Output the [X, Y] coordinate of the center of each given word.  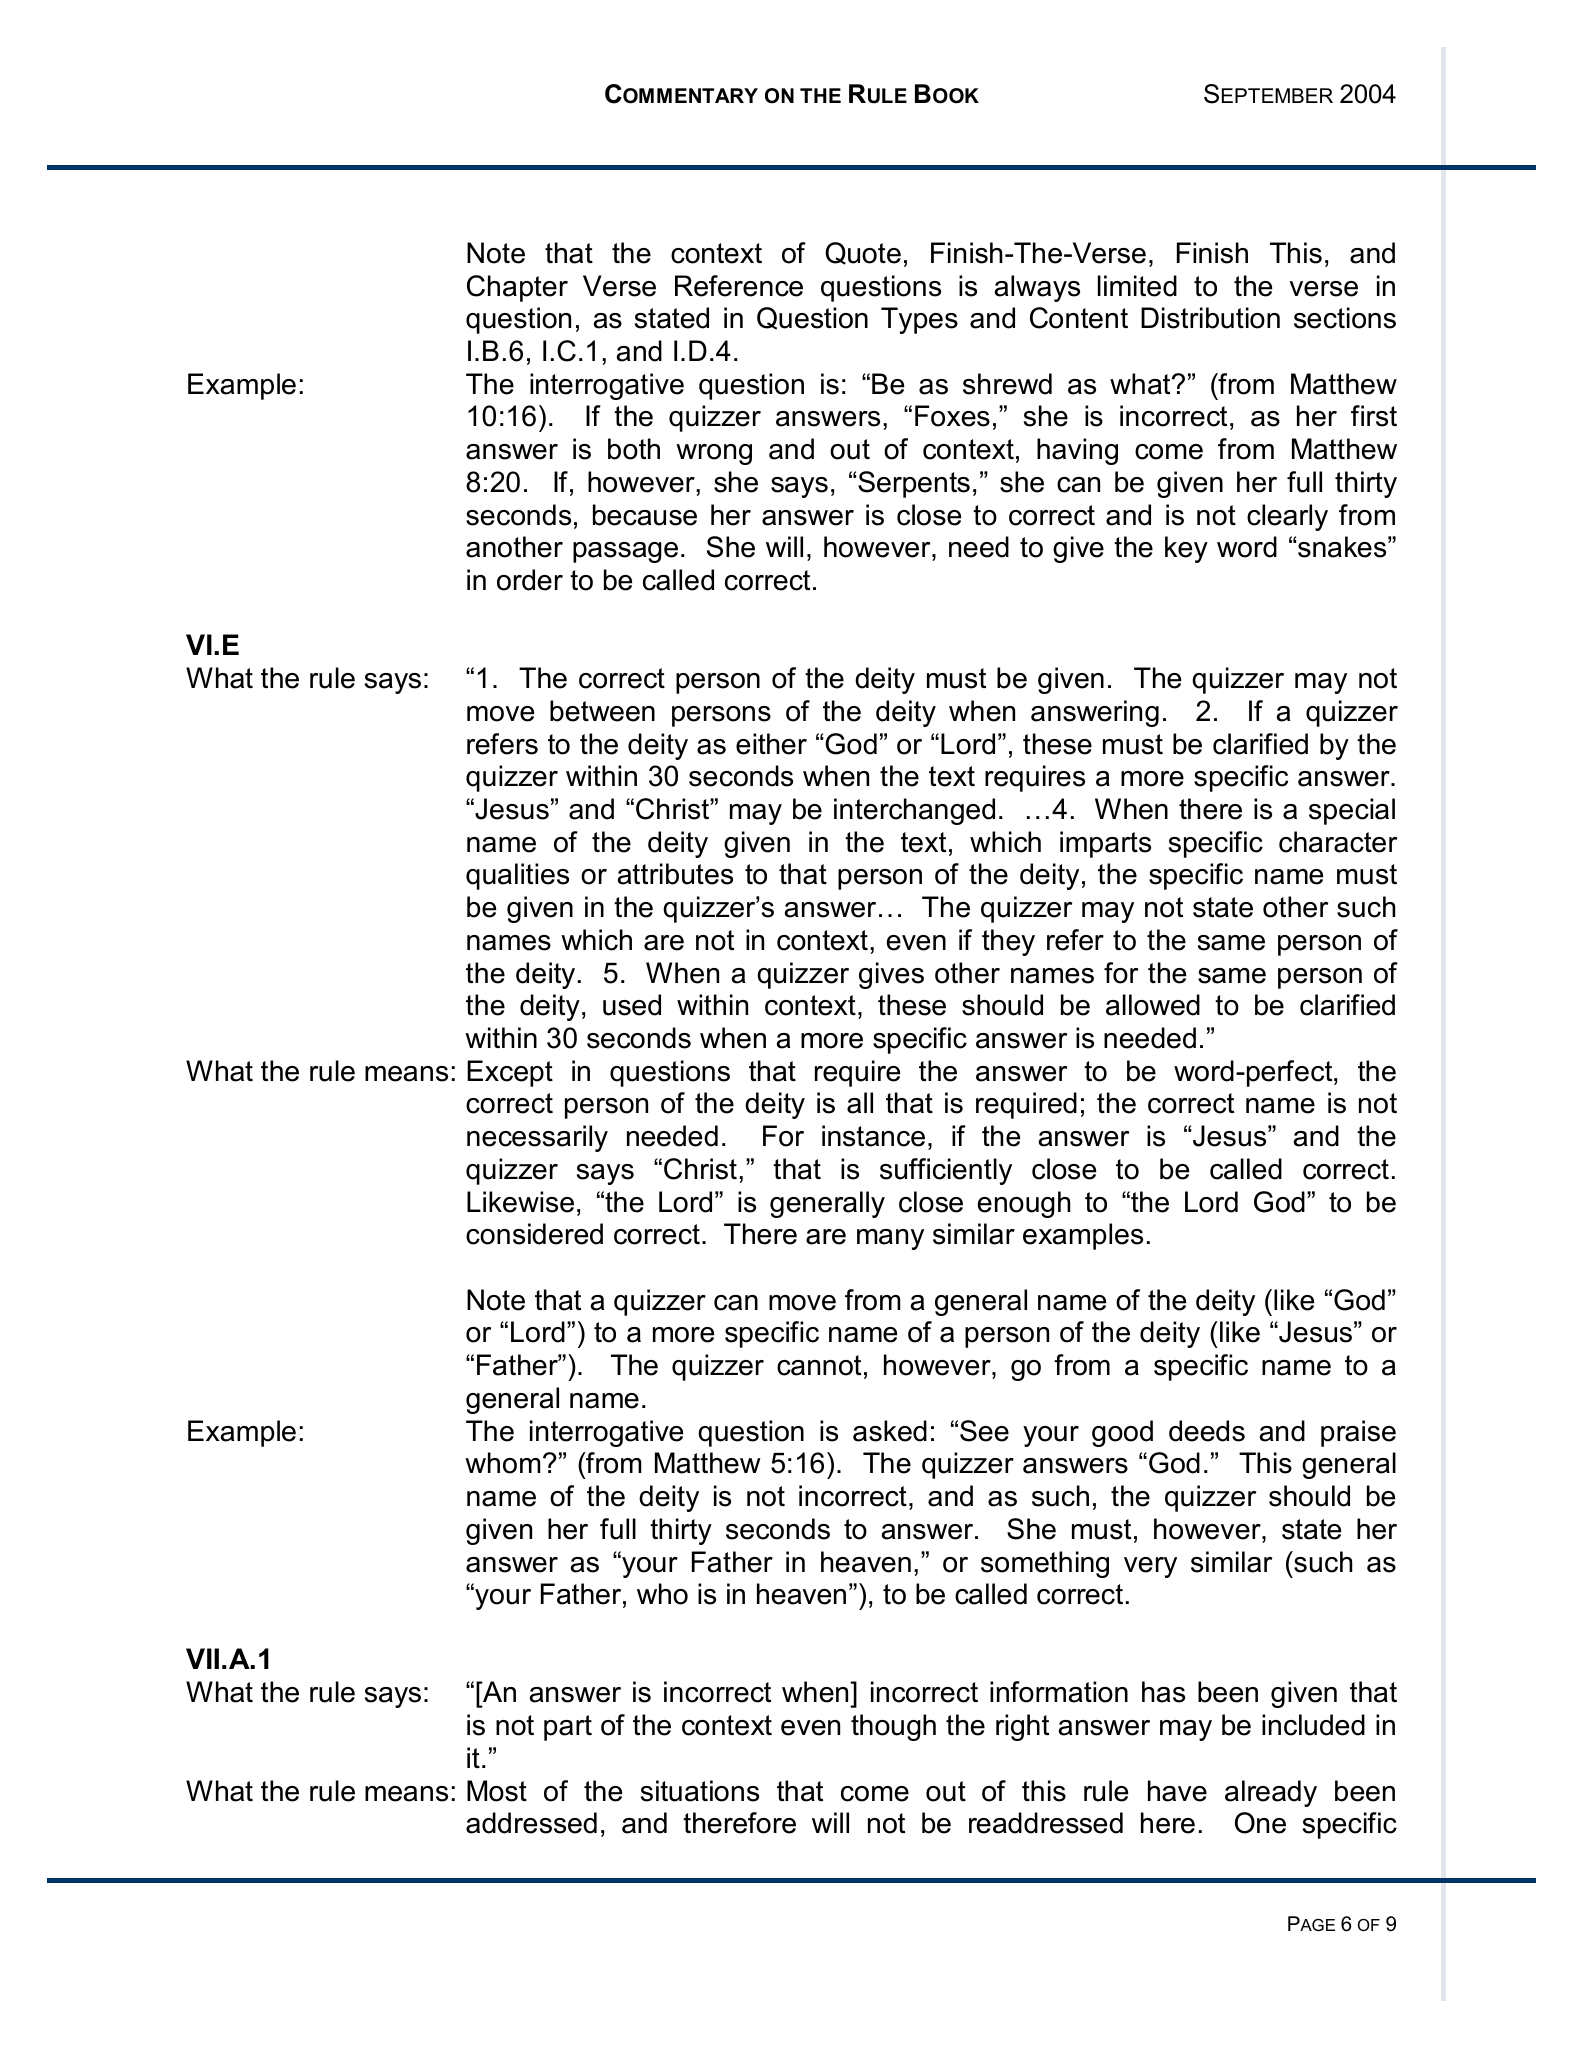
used [632, 1005]
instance [873, 1136]
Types [919, 320]
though [893, 1727]
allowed [1153, 1005]
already [1271, 1793]
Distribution [1210, 318]
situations [700, 1791]
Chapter [517, 288]
